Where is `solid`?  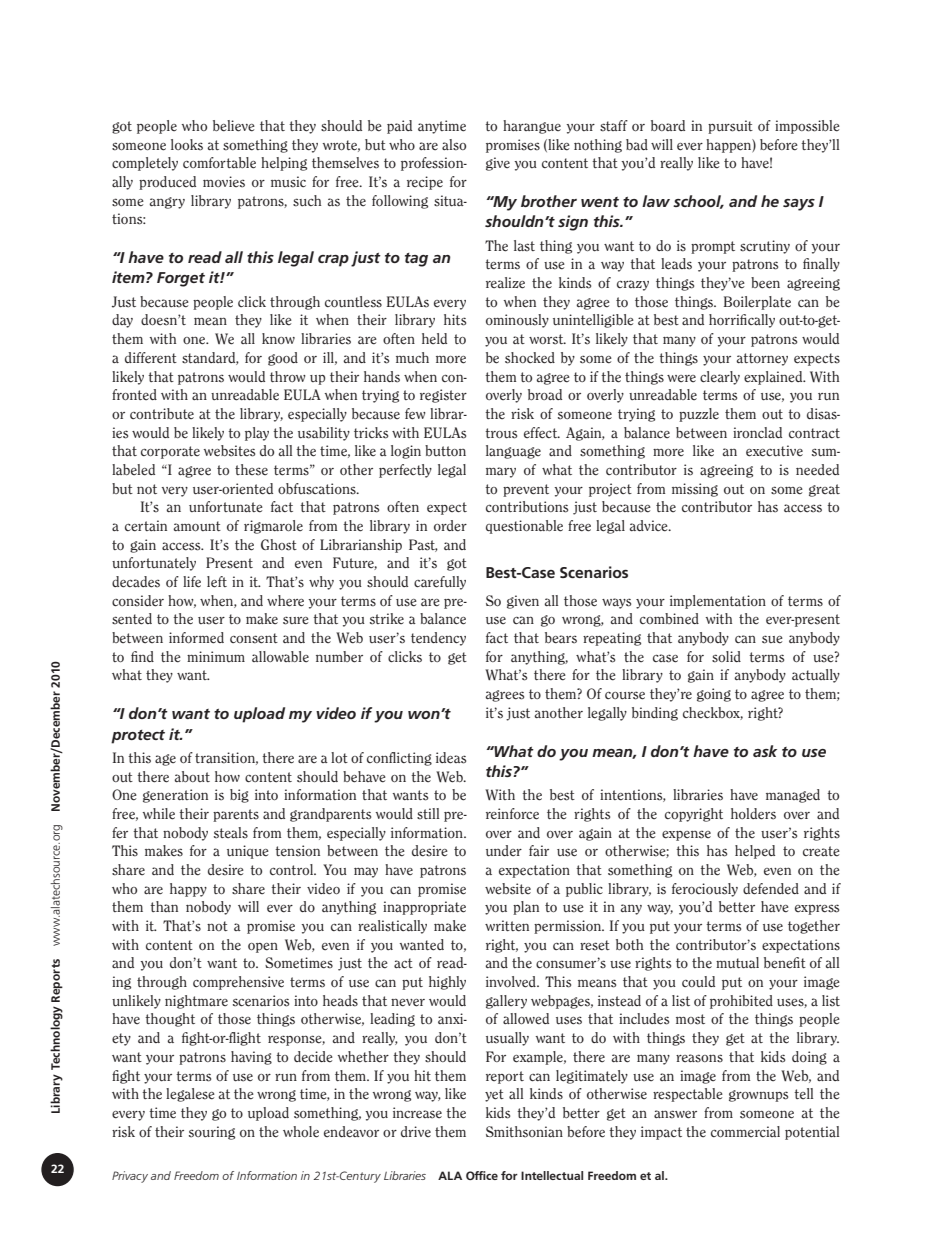
solid is located at coordinates (726, 657).
